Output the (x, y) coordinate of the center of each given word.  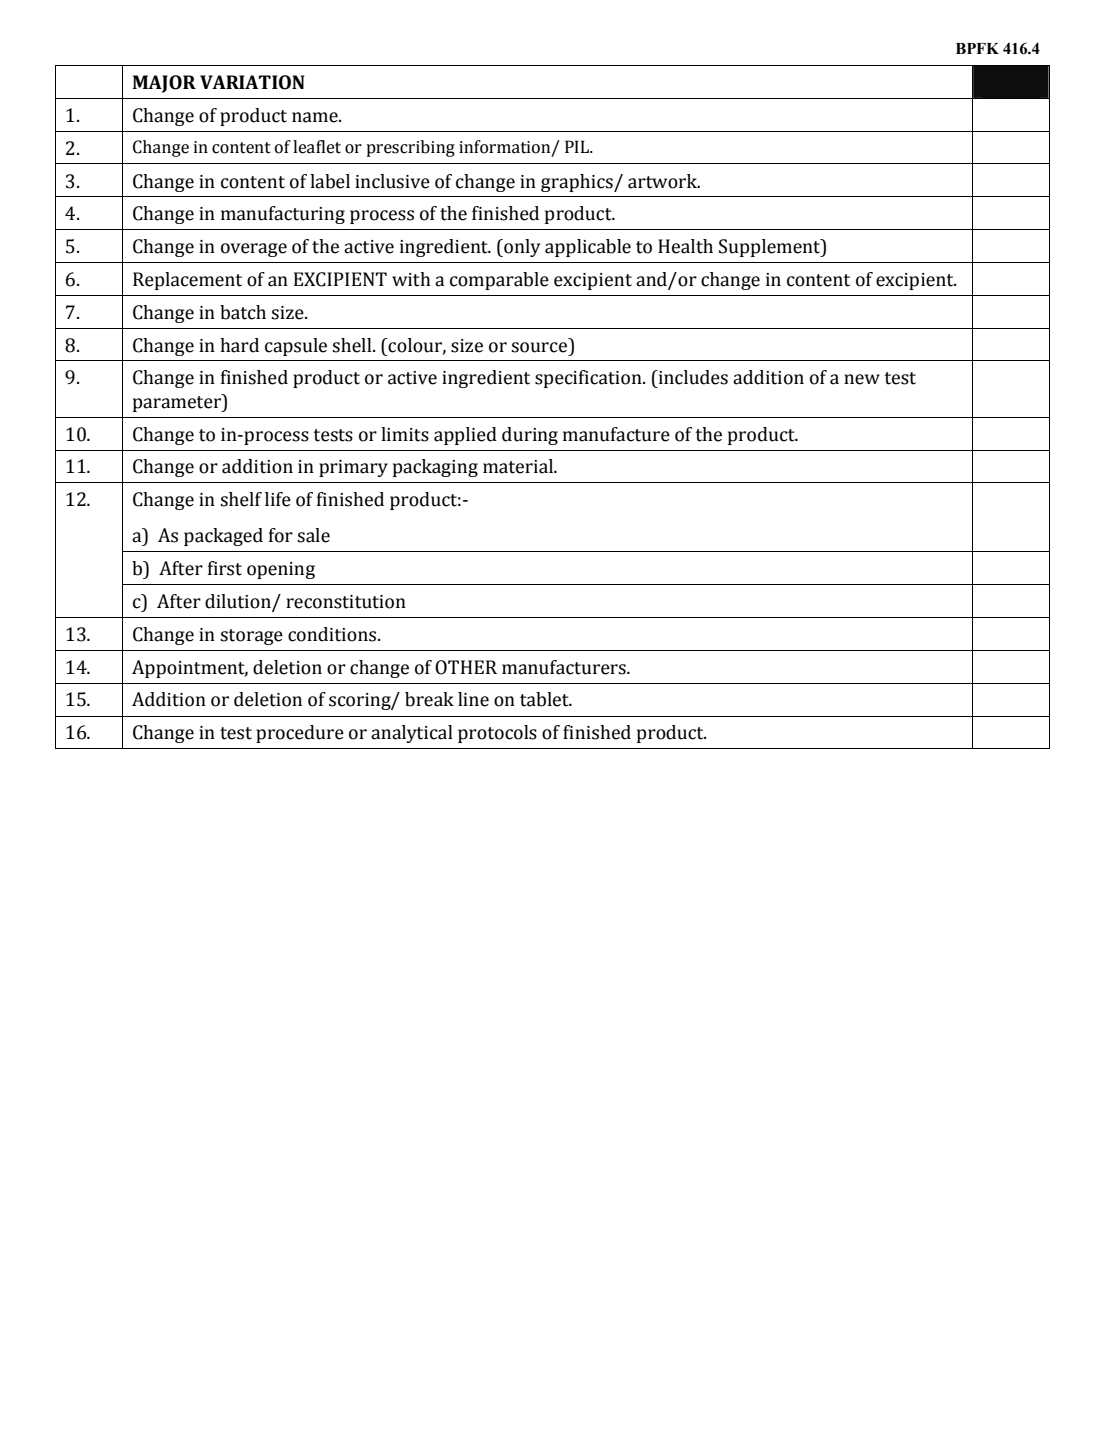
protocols (497, 734)
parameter (178, 403)
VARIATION (252, 82)
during (530, 436)
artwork (664, 181)
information (506, 147)
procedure (300, 734)
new (862, 379)
